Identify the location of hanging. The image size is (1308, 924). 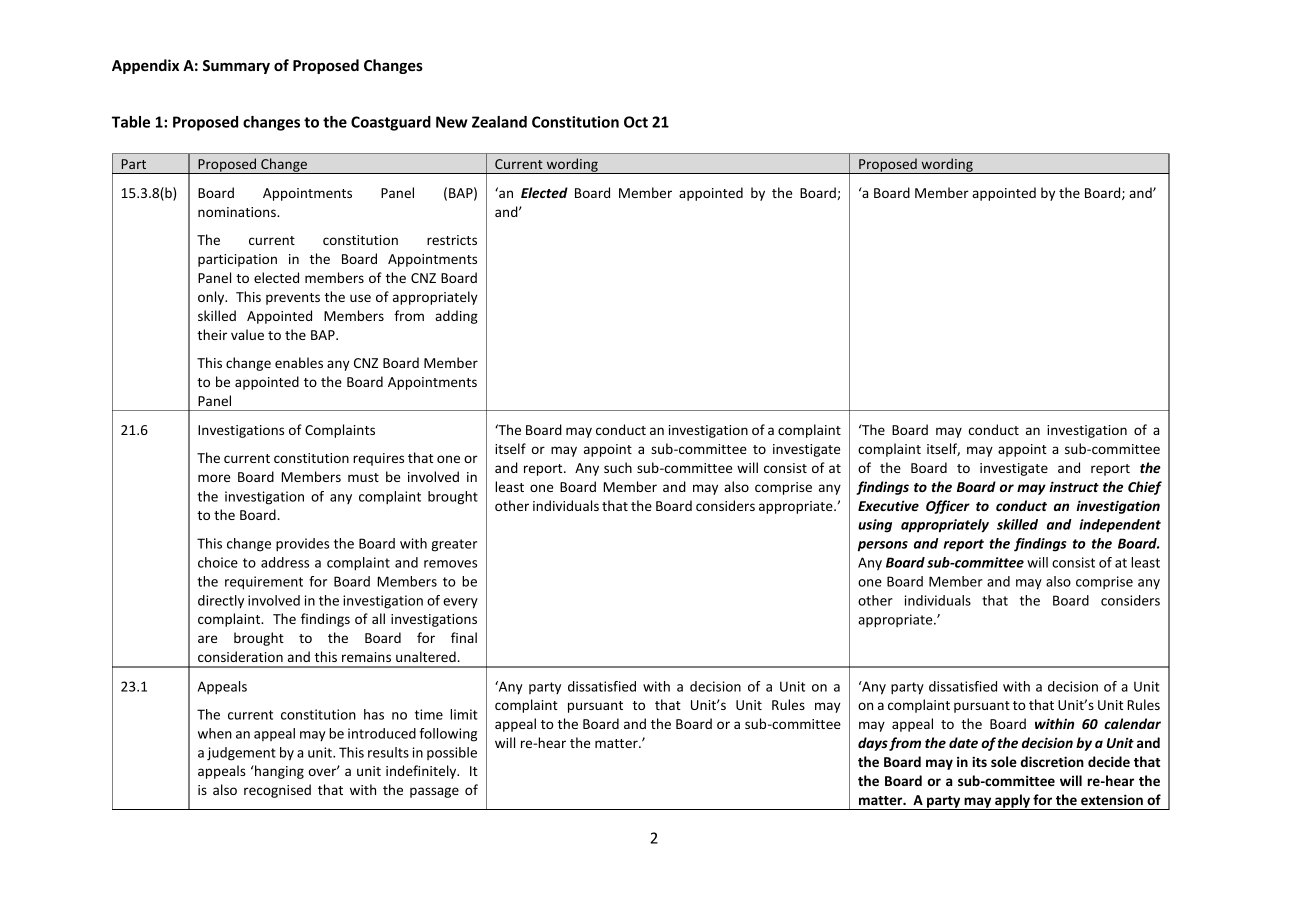
(278, 772).
